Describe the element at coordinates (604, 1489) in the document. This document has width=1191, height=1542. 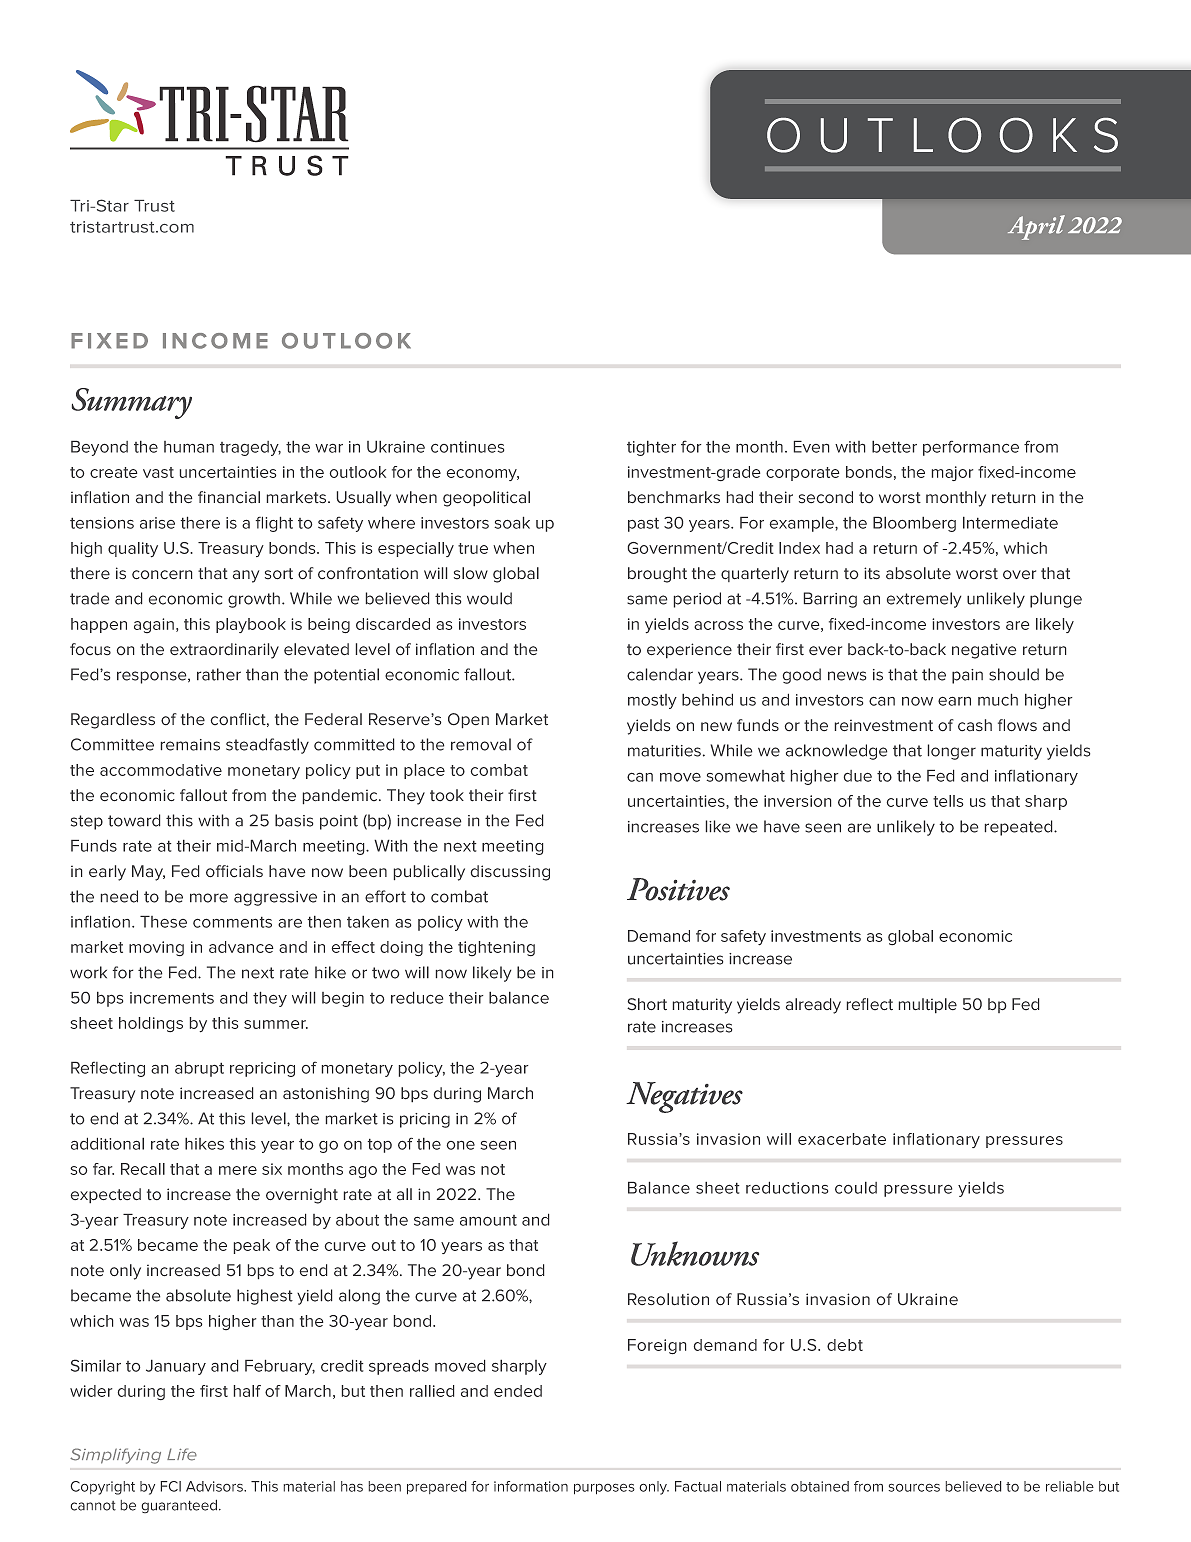
I see `purposes` at that location.
